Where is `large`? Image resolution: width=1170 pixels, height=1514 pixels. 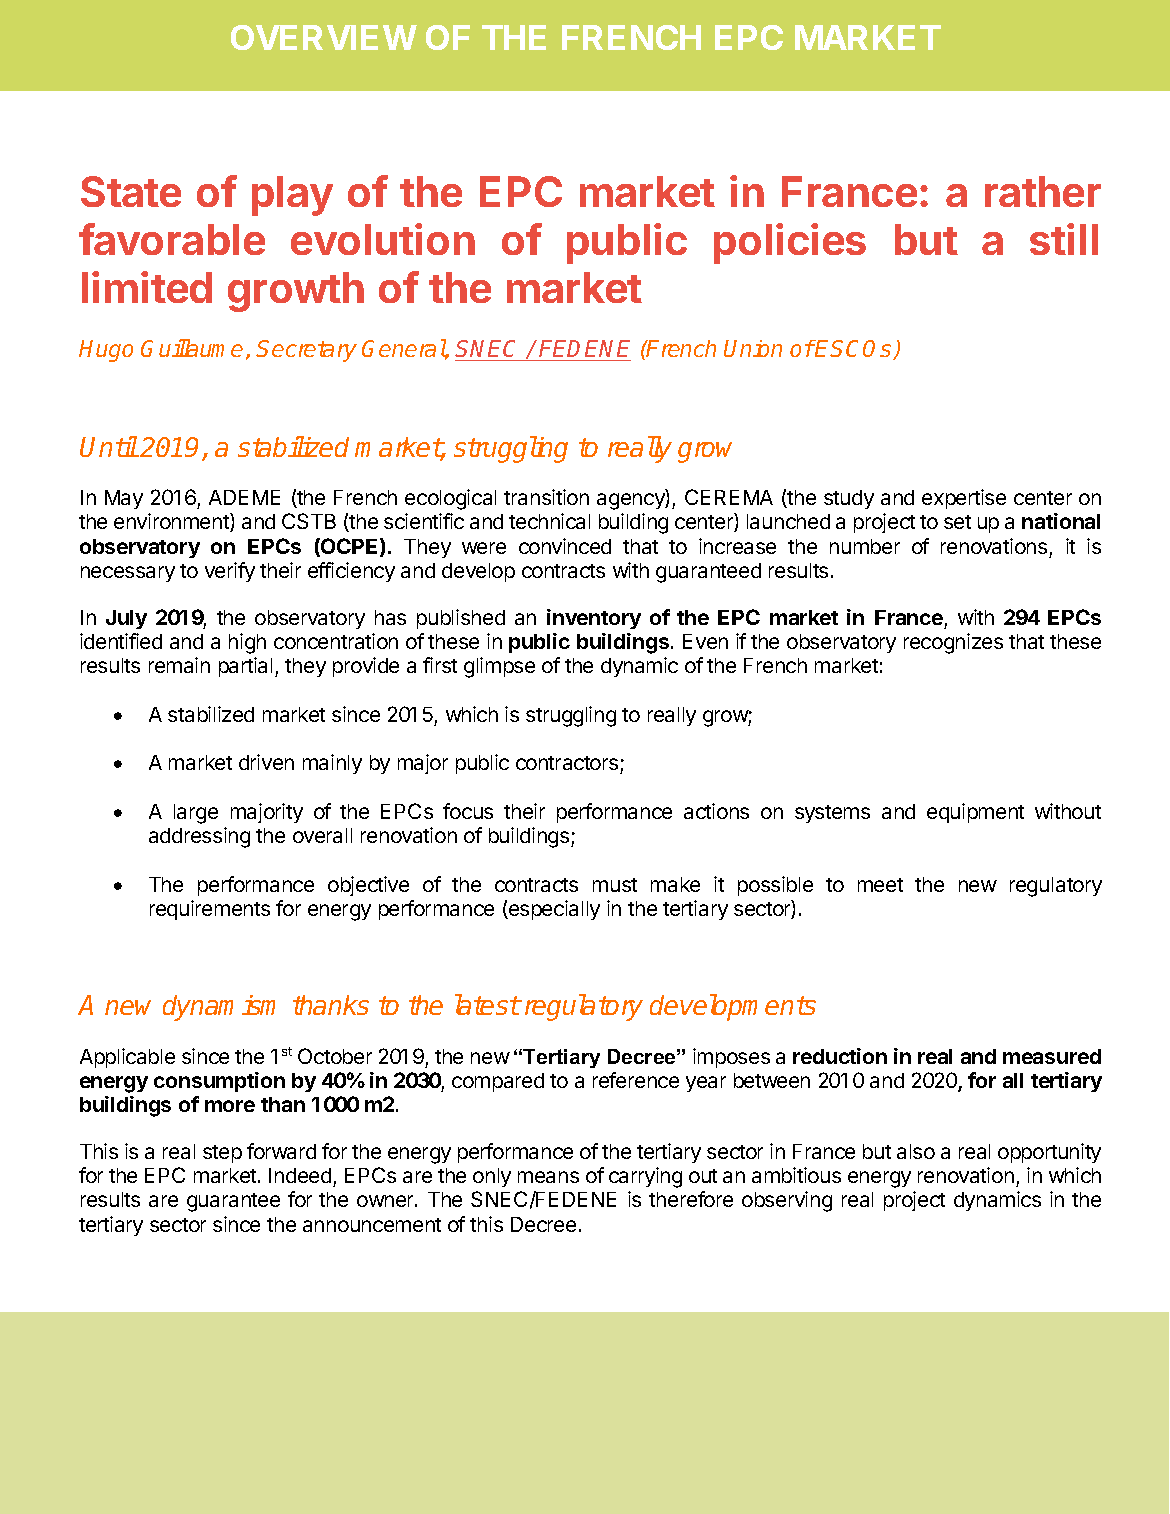 large is located at coordinates (196, 814).
